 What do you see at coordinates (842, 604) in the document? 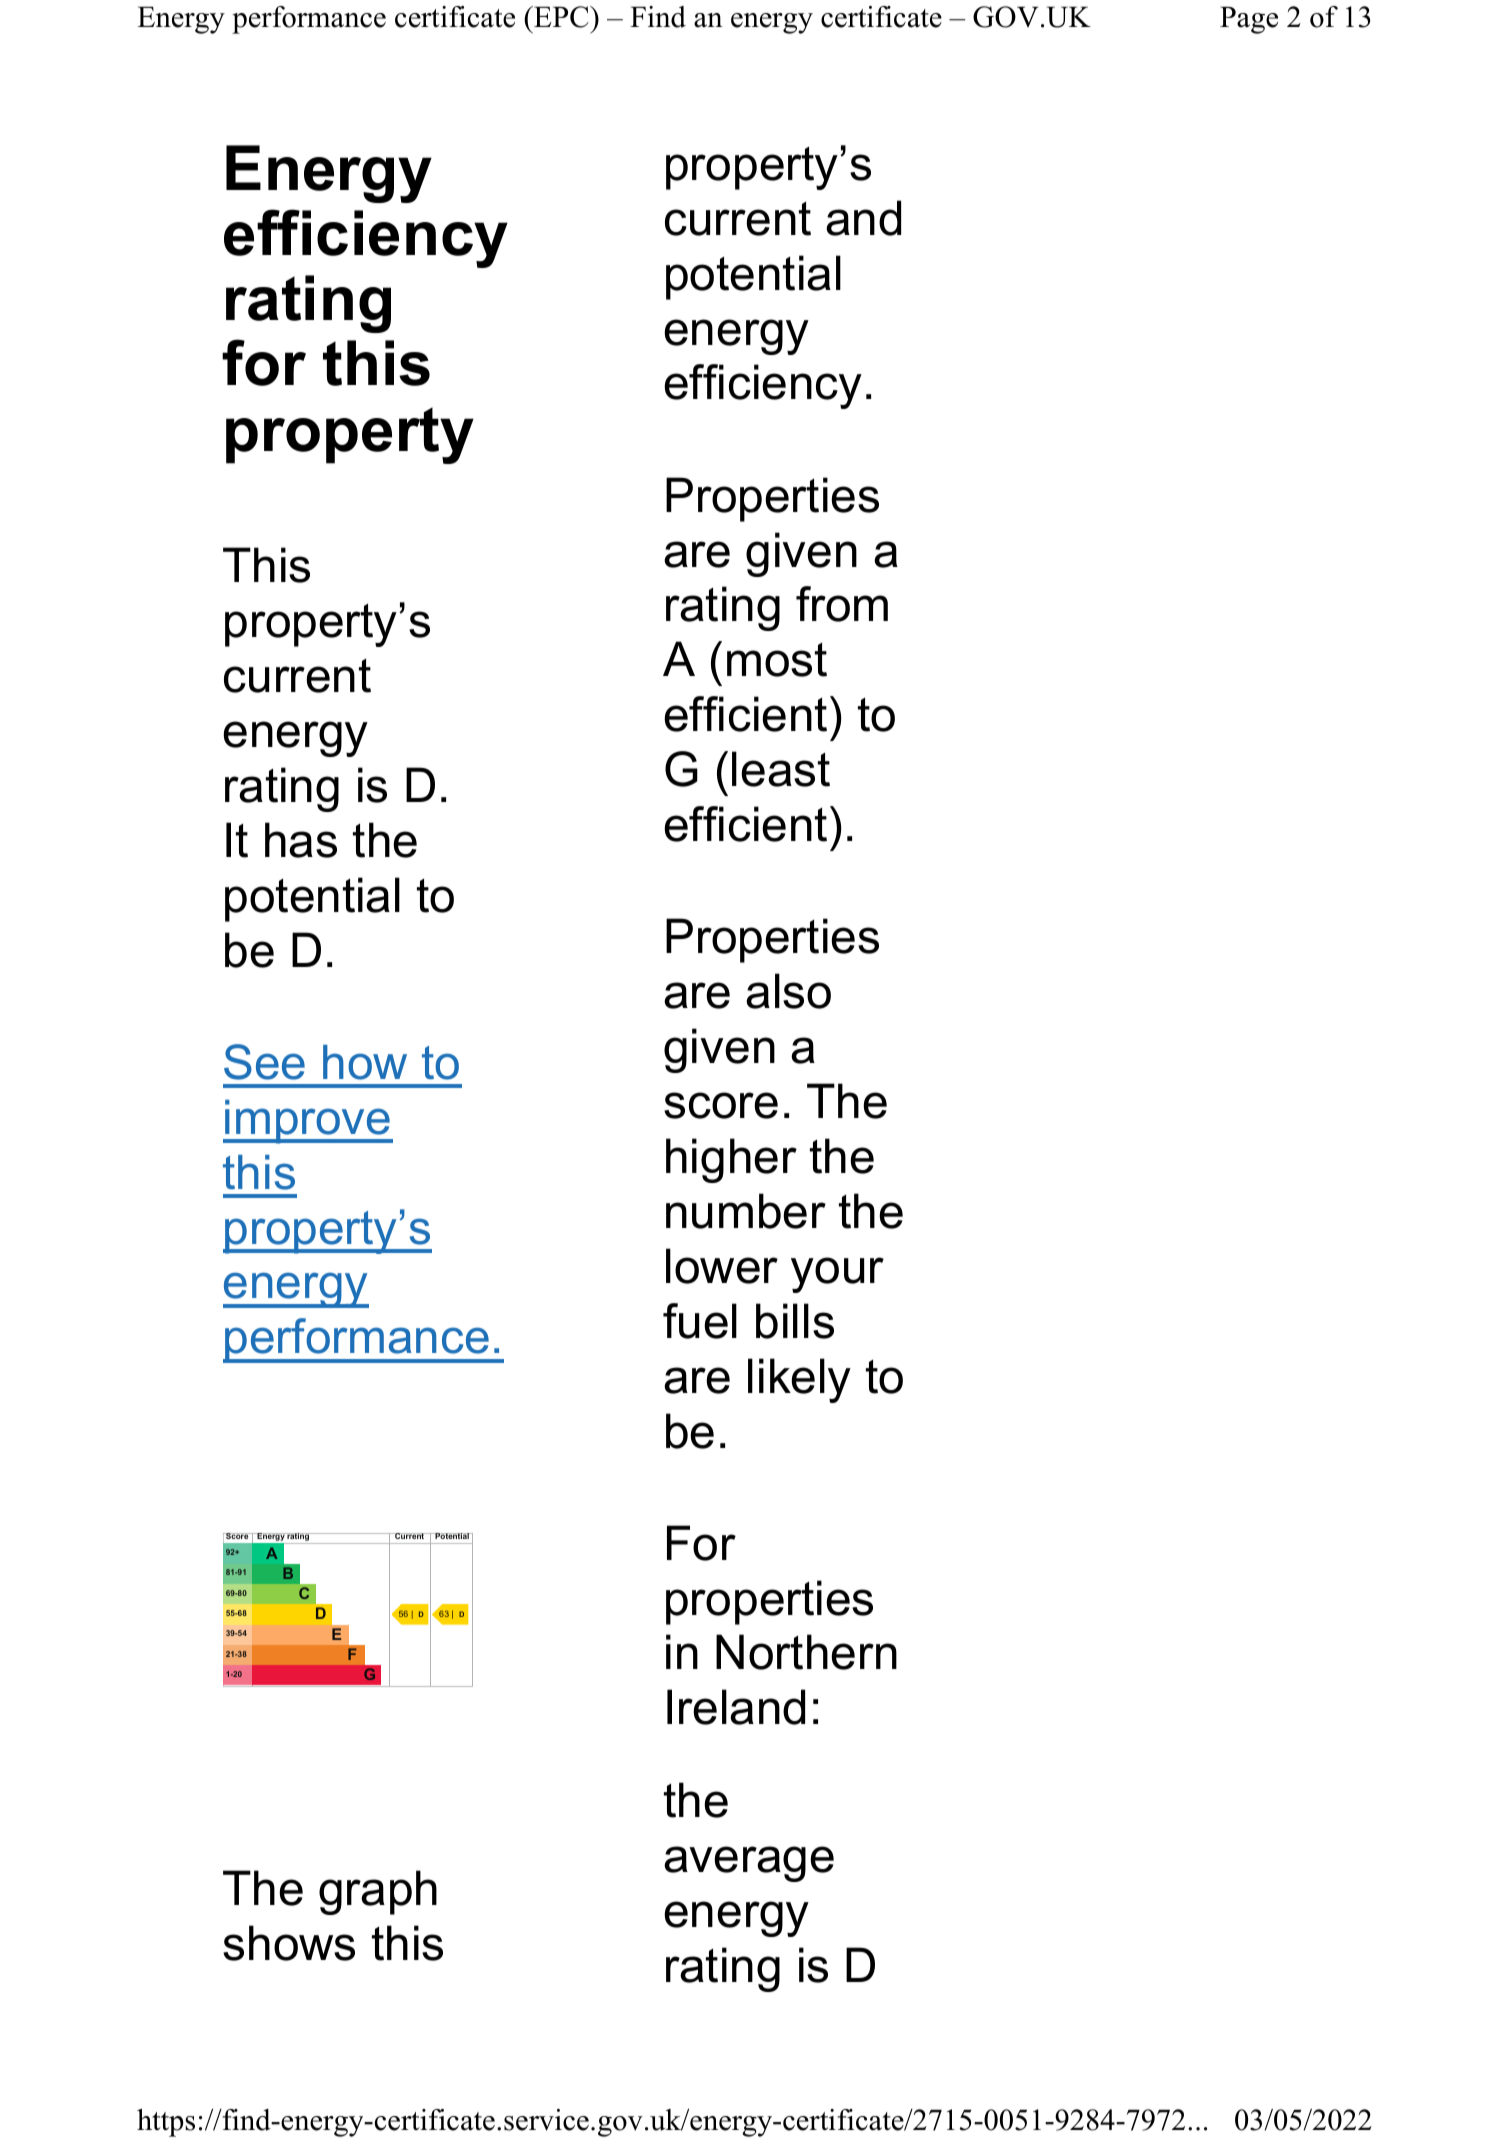
I see `from` at bounding box center [842, 604].
